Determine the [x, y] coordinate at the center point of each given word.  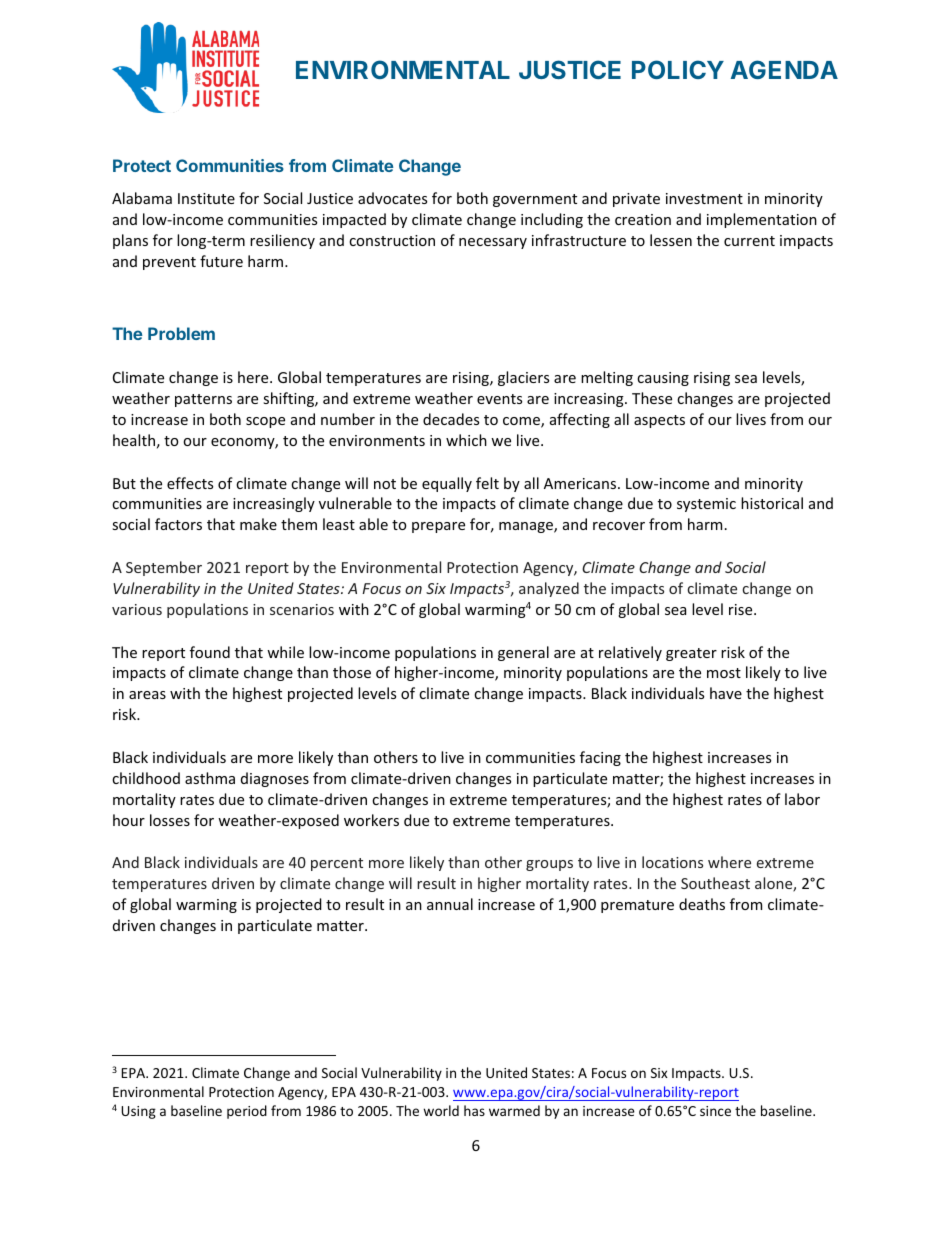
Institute [206, 198]
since [715, 1111]
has [474, 1110]
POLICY [678, 69]
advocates [392, 198]
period [247, 1112]
